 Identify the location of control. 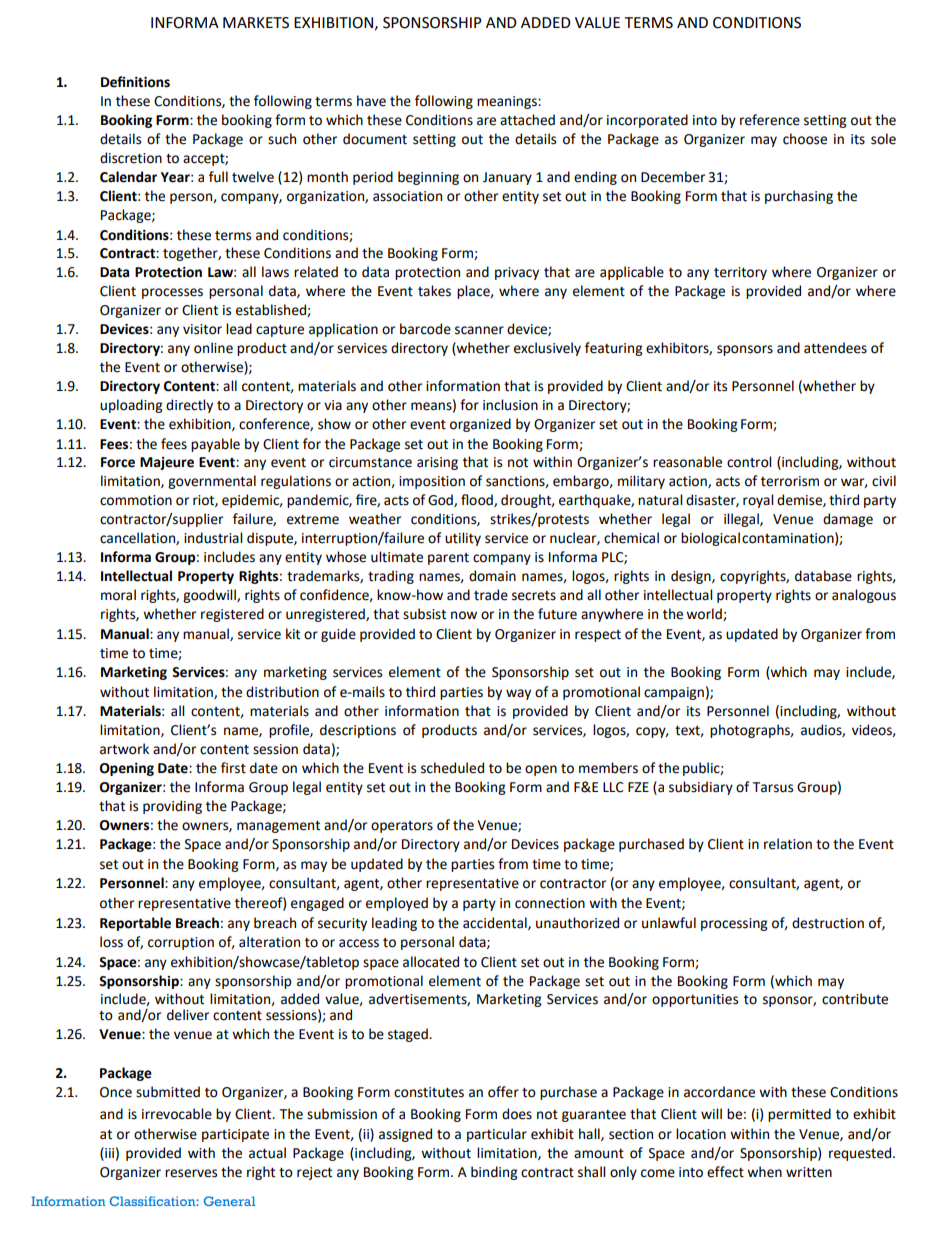
(749, 462).
